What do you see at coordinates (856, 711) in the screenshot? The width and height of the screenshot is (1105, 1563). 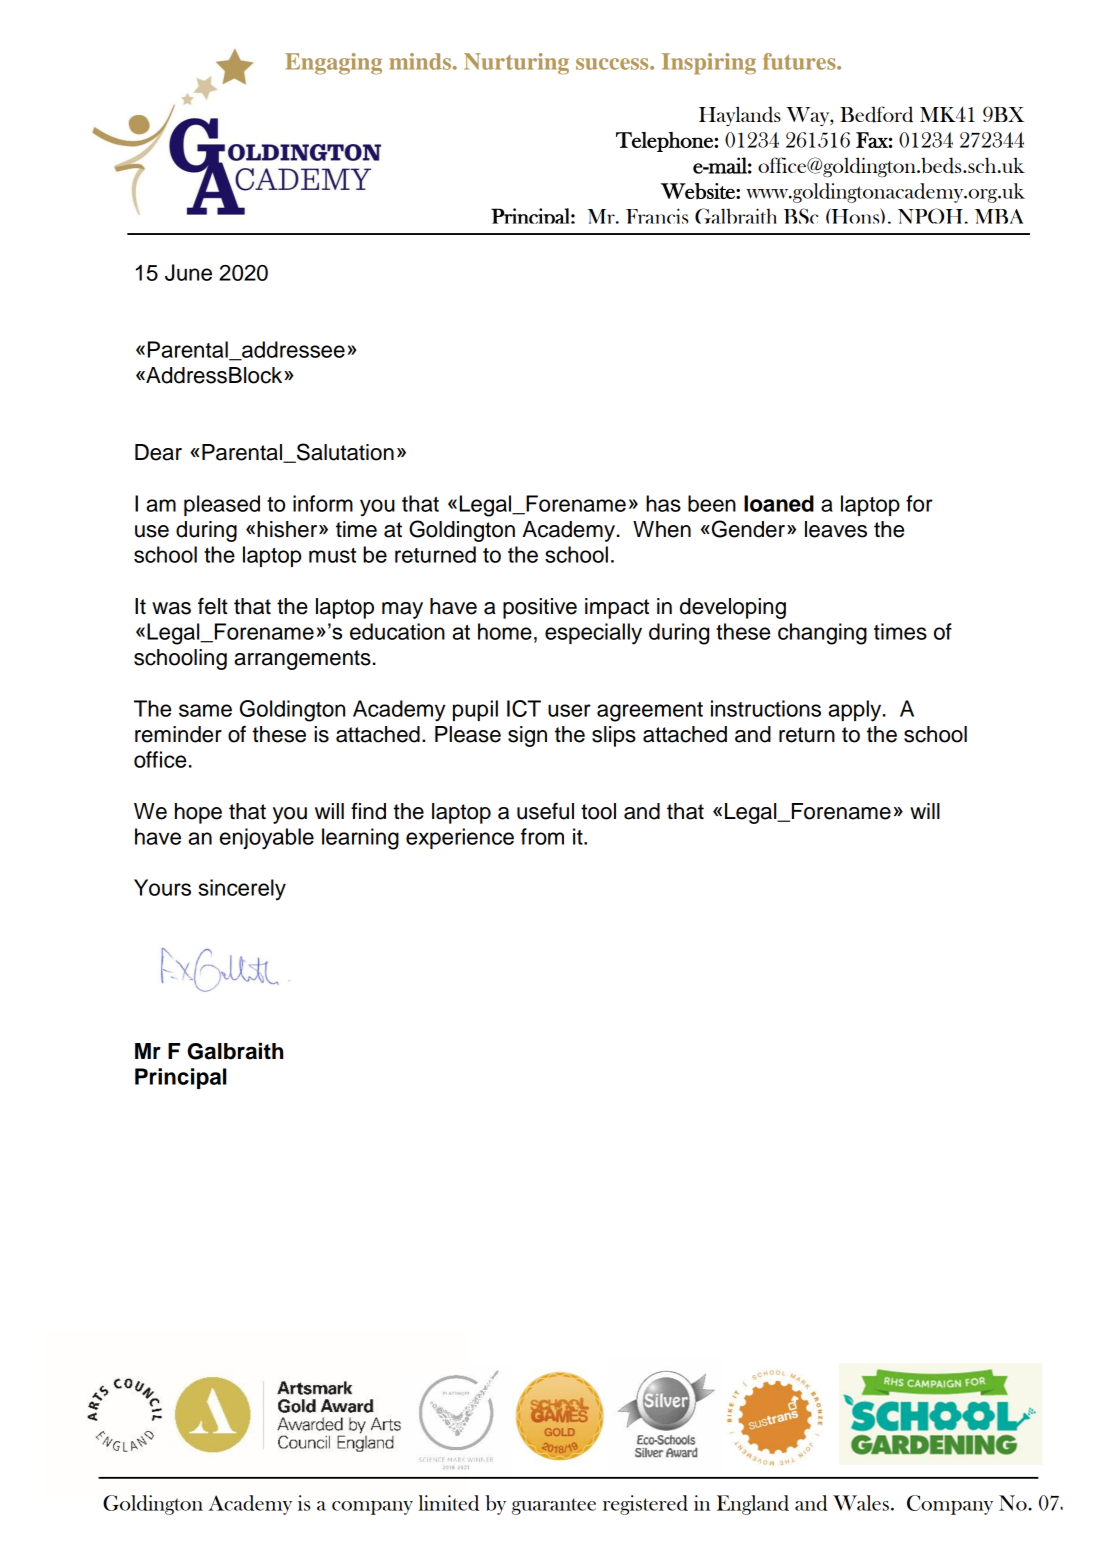 I see `apply` at bounding box center [856, 711].
